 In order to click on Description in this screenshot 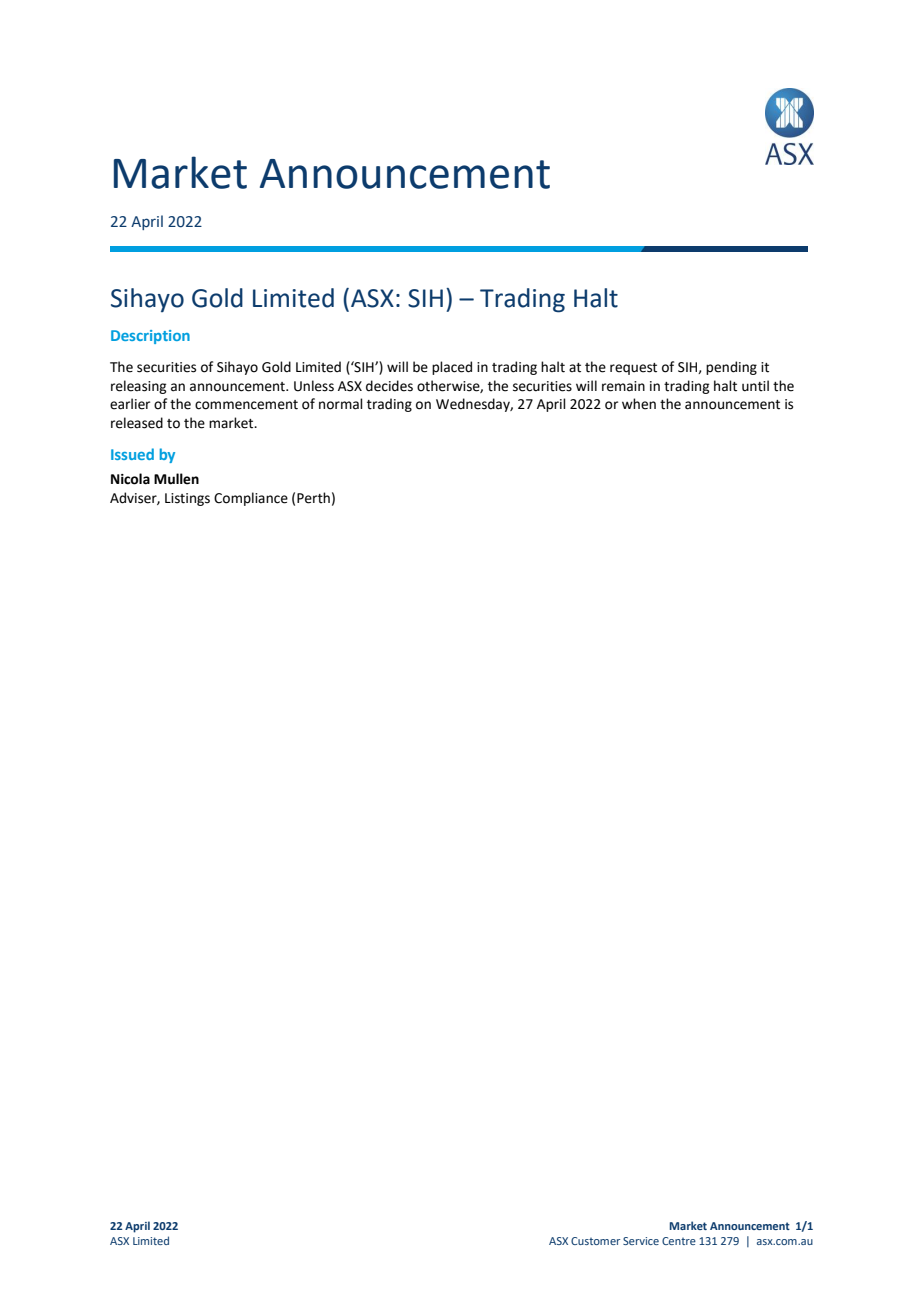, I will do `click(150, 337)`.
